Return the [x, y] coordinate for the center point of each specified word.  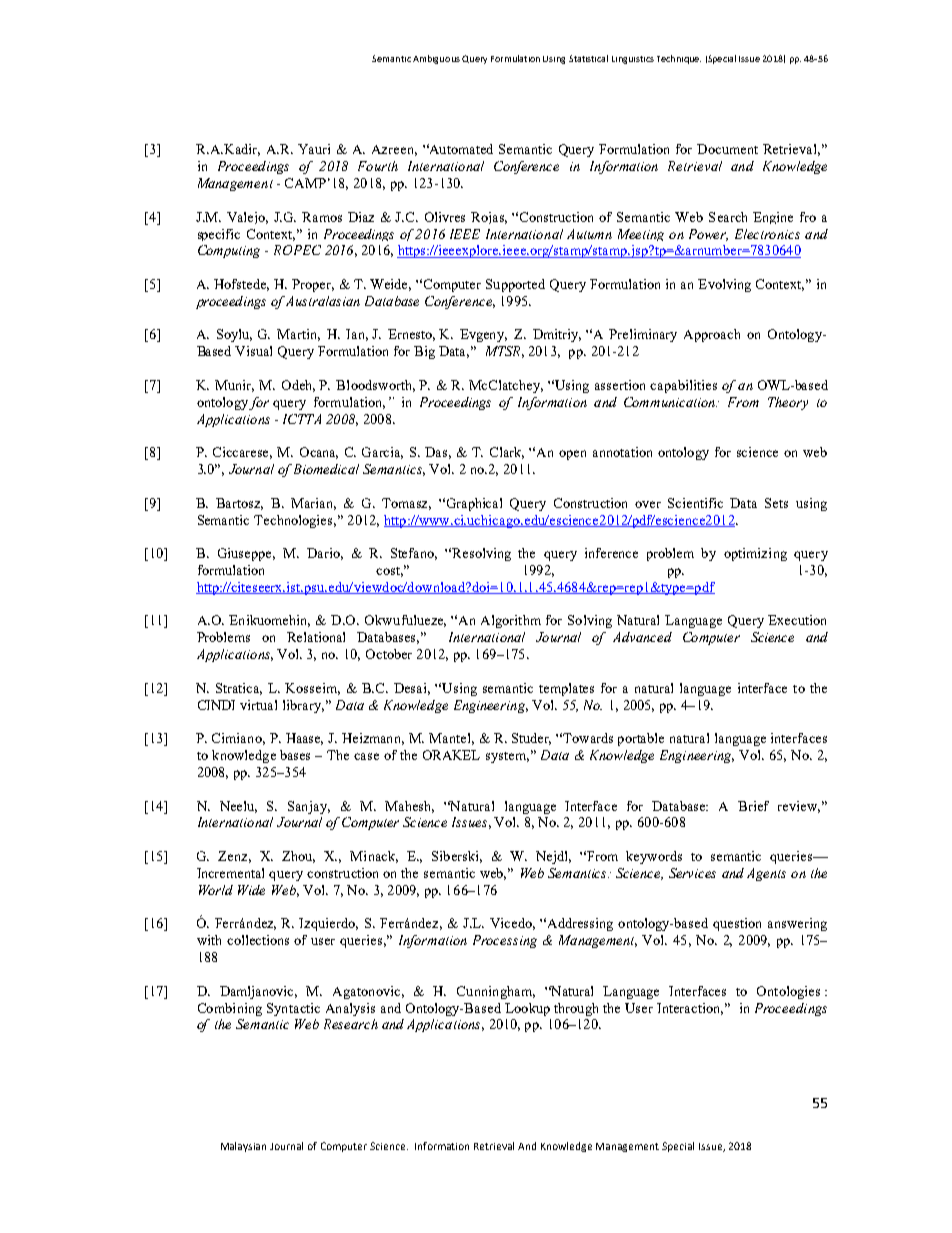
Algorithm [511, 621]
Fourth [378, 166]
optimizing [755, 554]
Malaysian [243, 1147]
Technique [679, 59]
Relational [316, 637]
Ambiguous [436, 59]
